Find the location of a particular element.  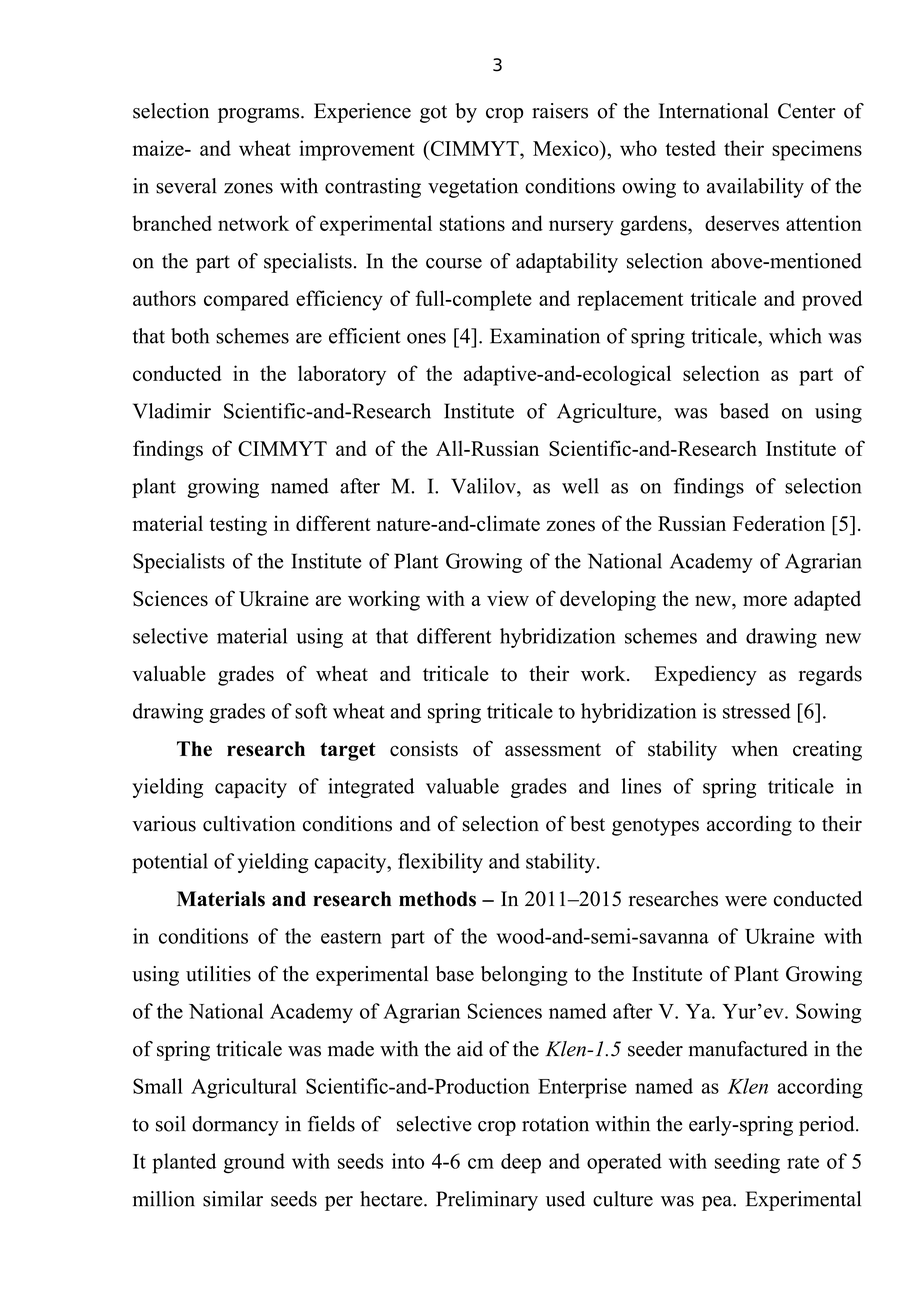

Federation is located at coordinates (779, 523).
